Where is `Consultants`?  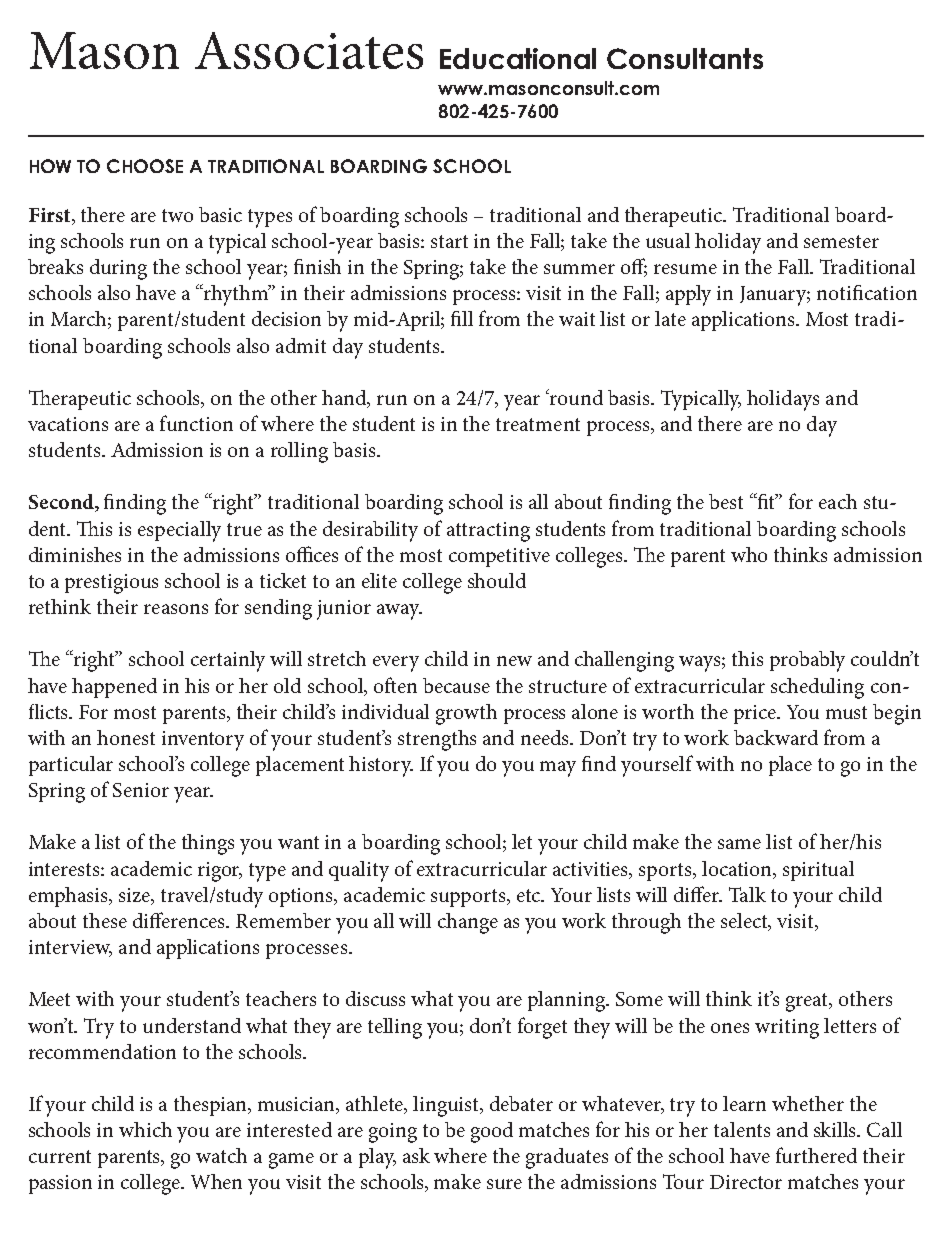 Consultants is located at coordinates (685, 58).
